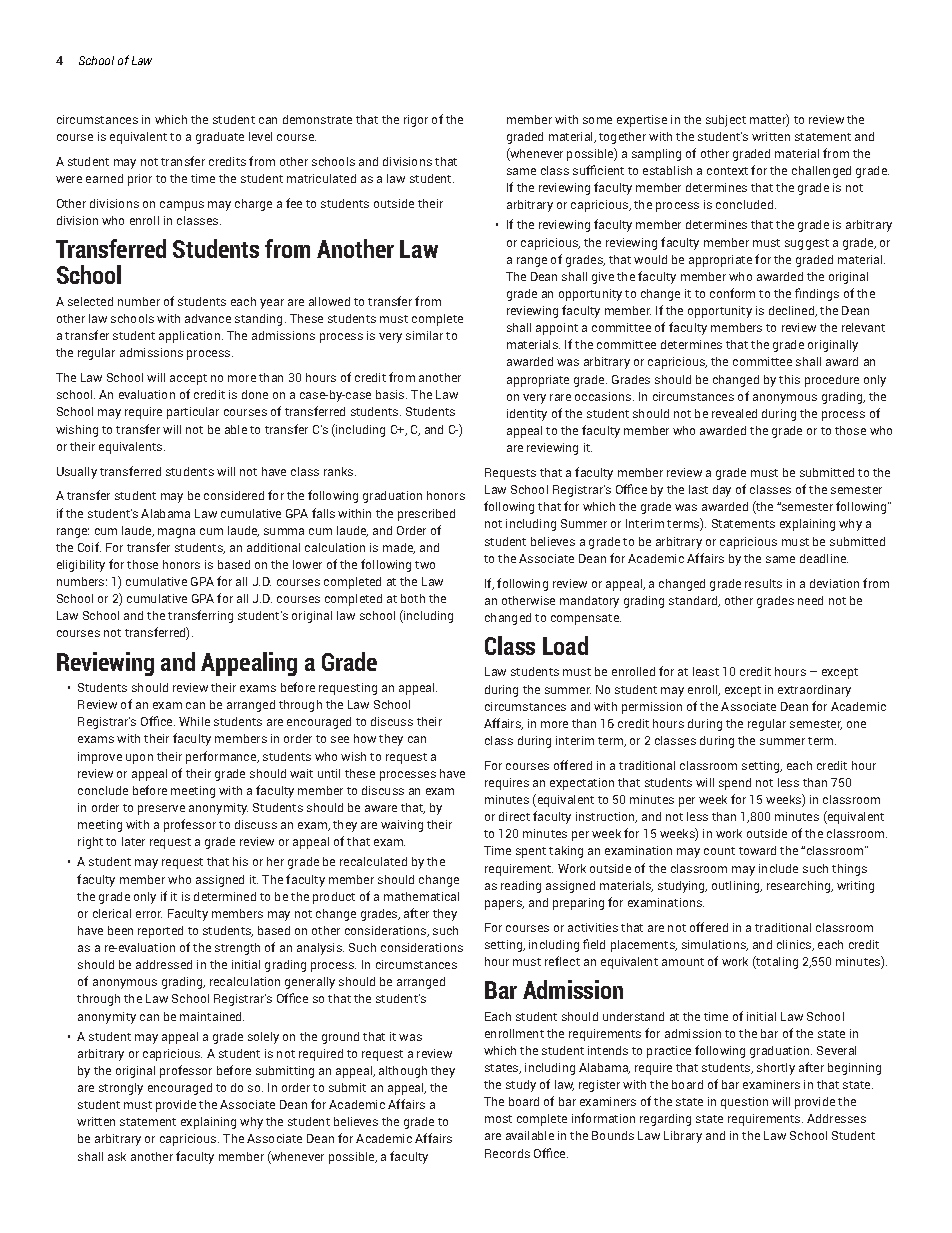 This document has width=952, height=1233. Describe the element at coordinates (140, 180) in the document. I see `prior` at that location.
